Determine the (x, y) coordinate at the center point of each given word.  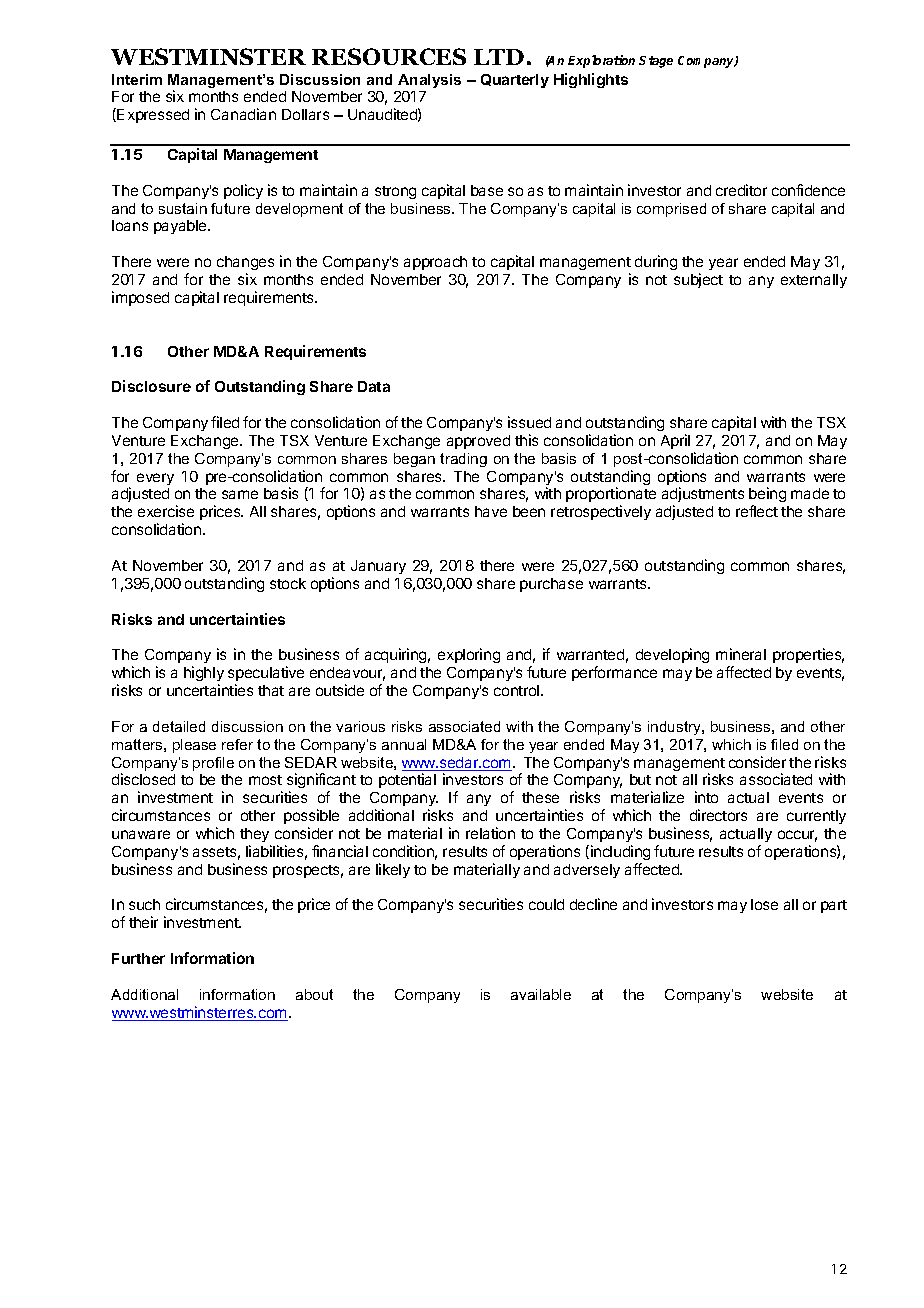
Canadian (243, 114)
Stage (656, 62)
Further (138, 958)
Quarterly (515, 81)
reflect (757, 511)
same (240, 494)
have (491, 511)
